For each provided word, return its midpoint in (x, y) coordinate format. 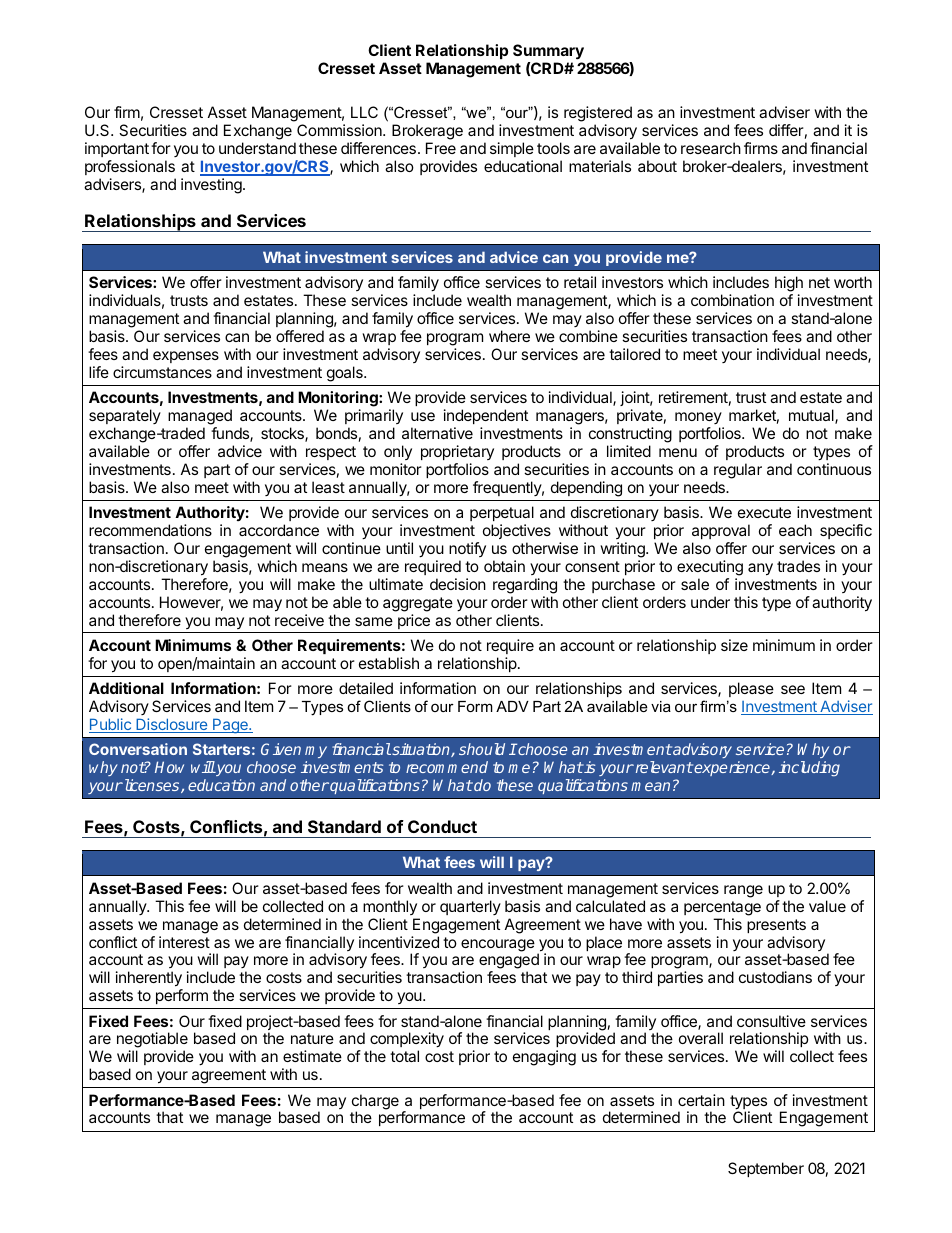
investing (212, 186)
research (711, 148)
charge (375, 1103)
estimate (312, 1056)
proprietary (457, 452)
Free (441, 148)
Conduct (442, 826)
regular (738, 471)
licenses (152, 786)
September (766, 1169)
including (809, 769)
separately (125, 416)
